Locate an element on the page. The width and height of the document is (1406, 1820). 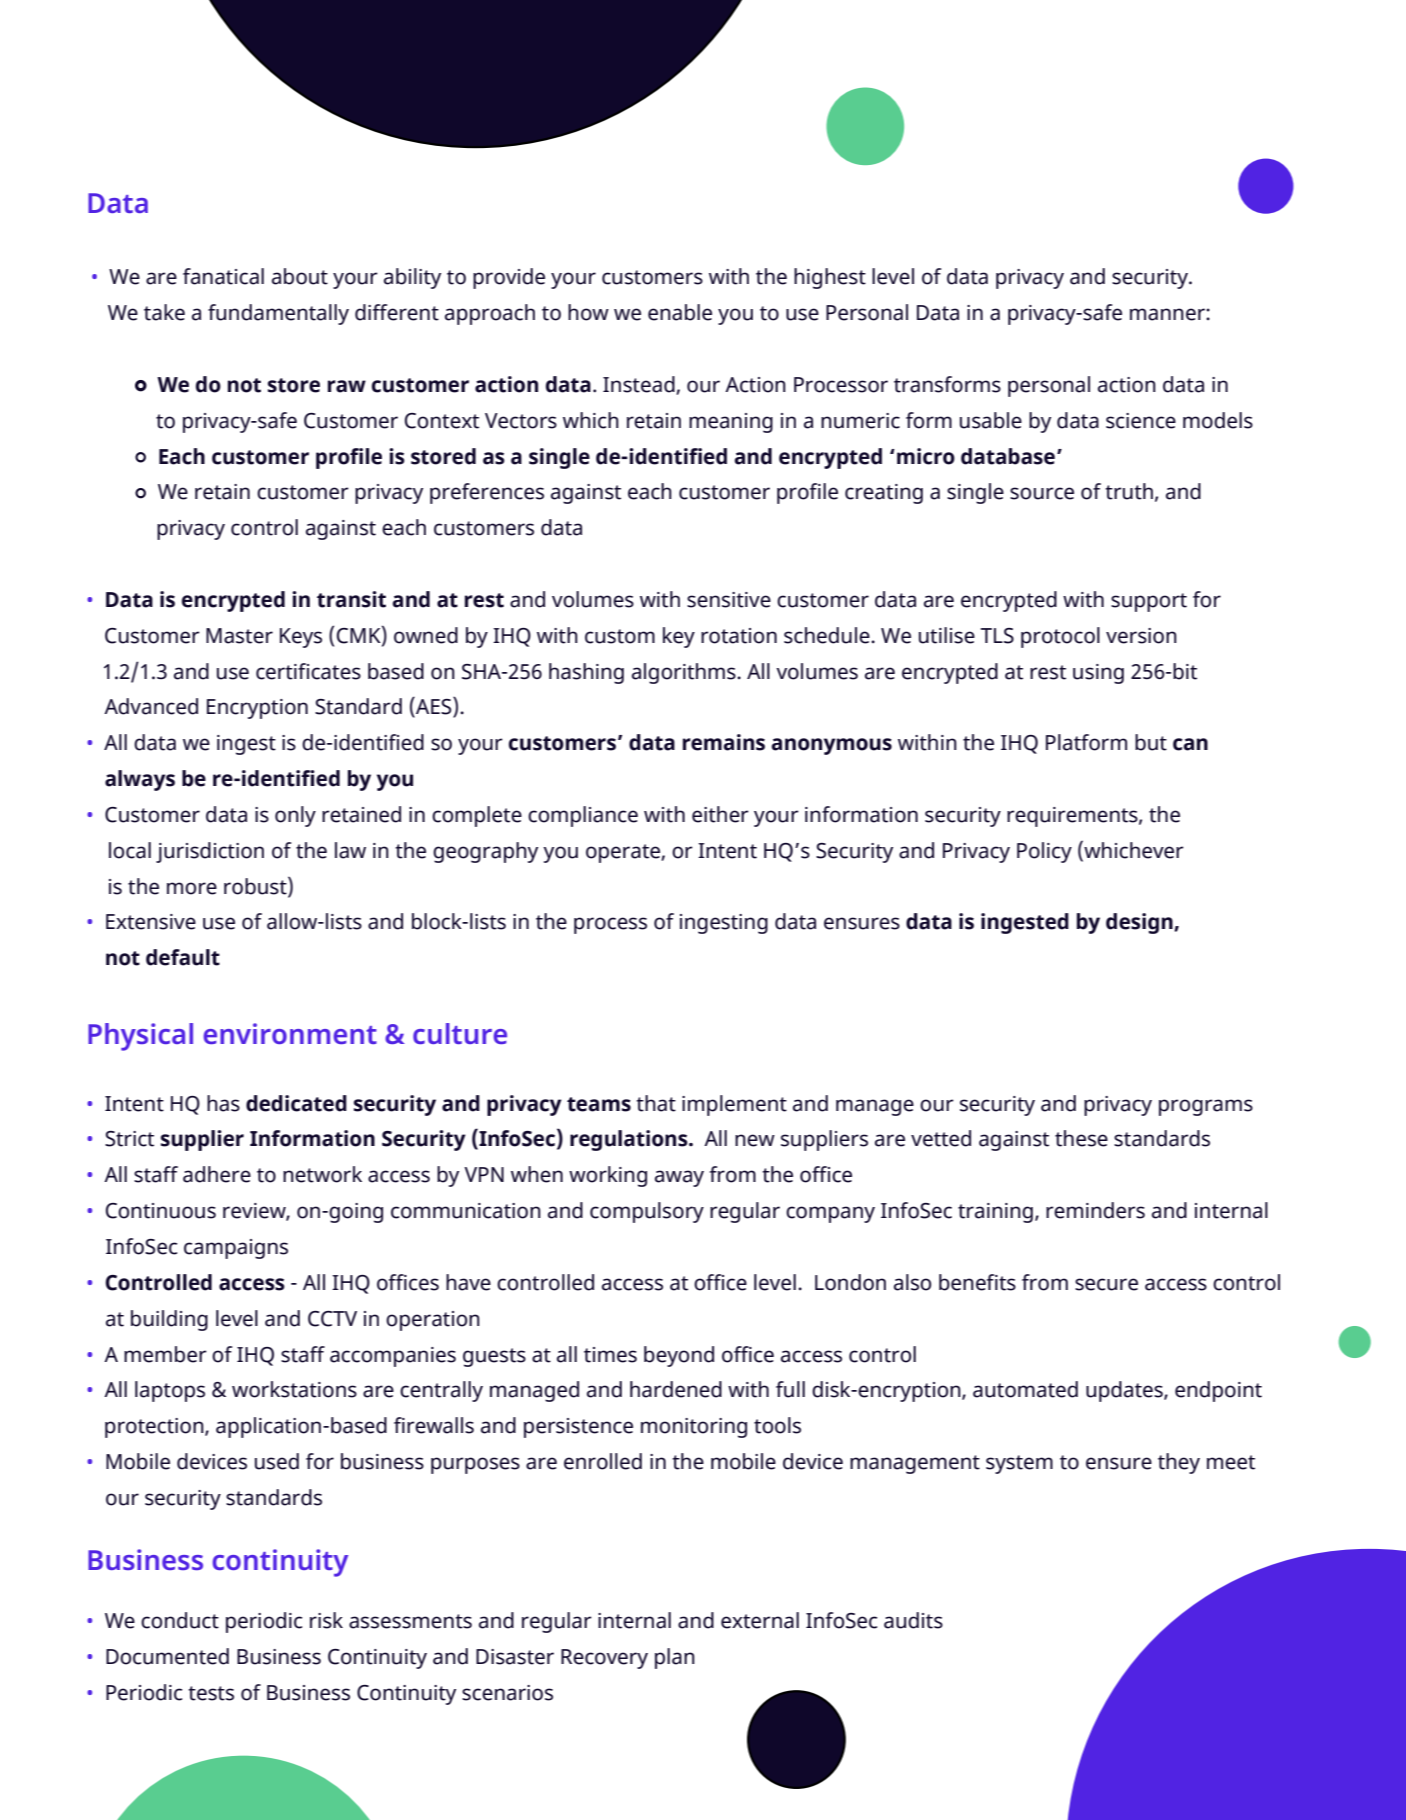
risk is located at coordinates (326, 1620).
